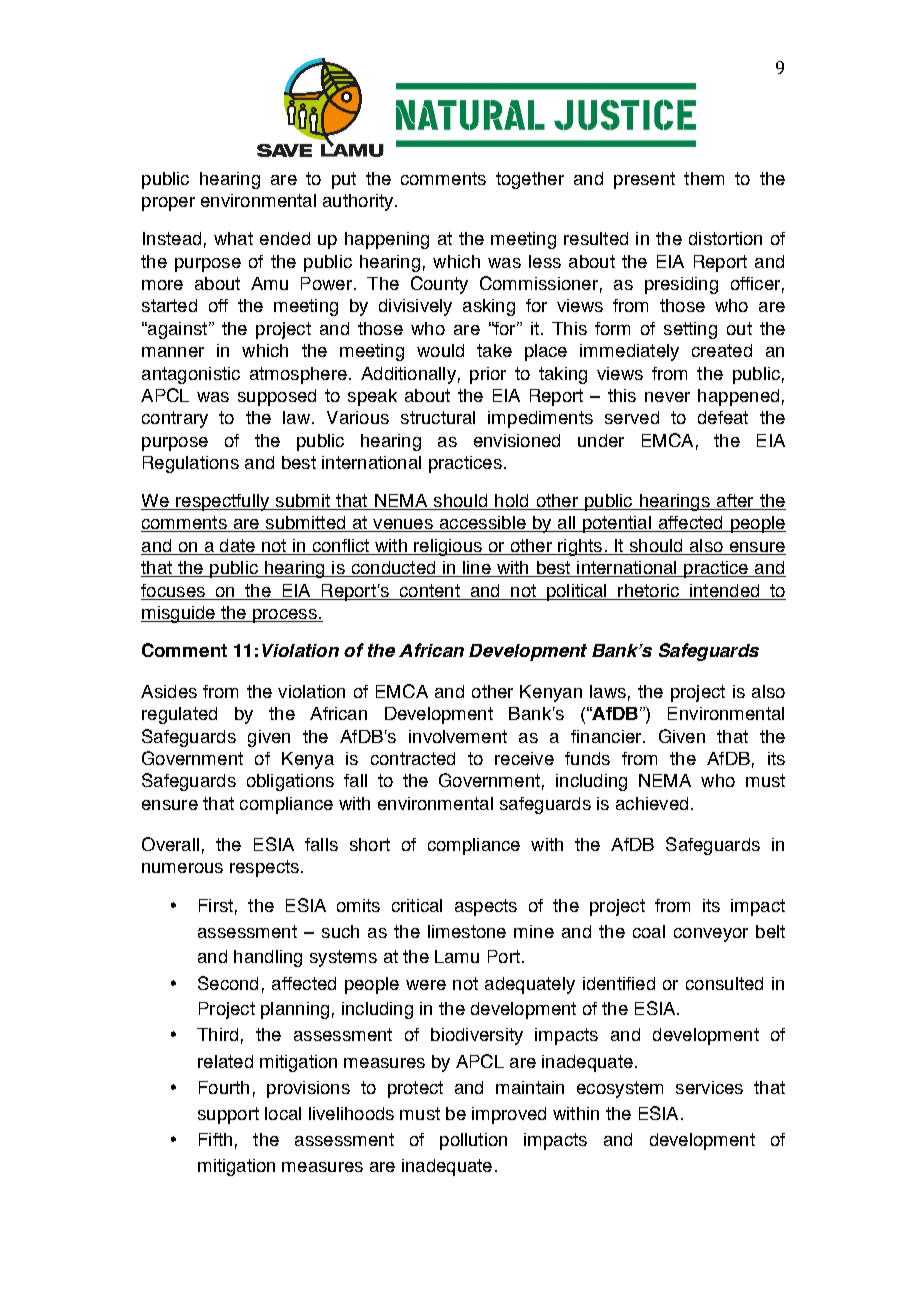 The width and height of the image is (924, 1308). Describe the element at coordinates (704, 178) in the image. I see `them` at that location.
